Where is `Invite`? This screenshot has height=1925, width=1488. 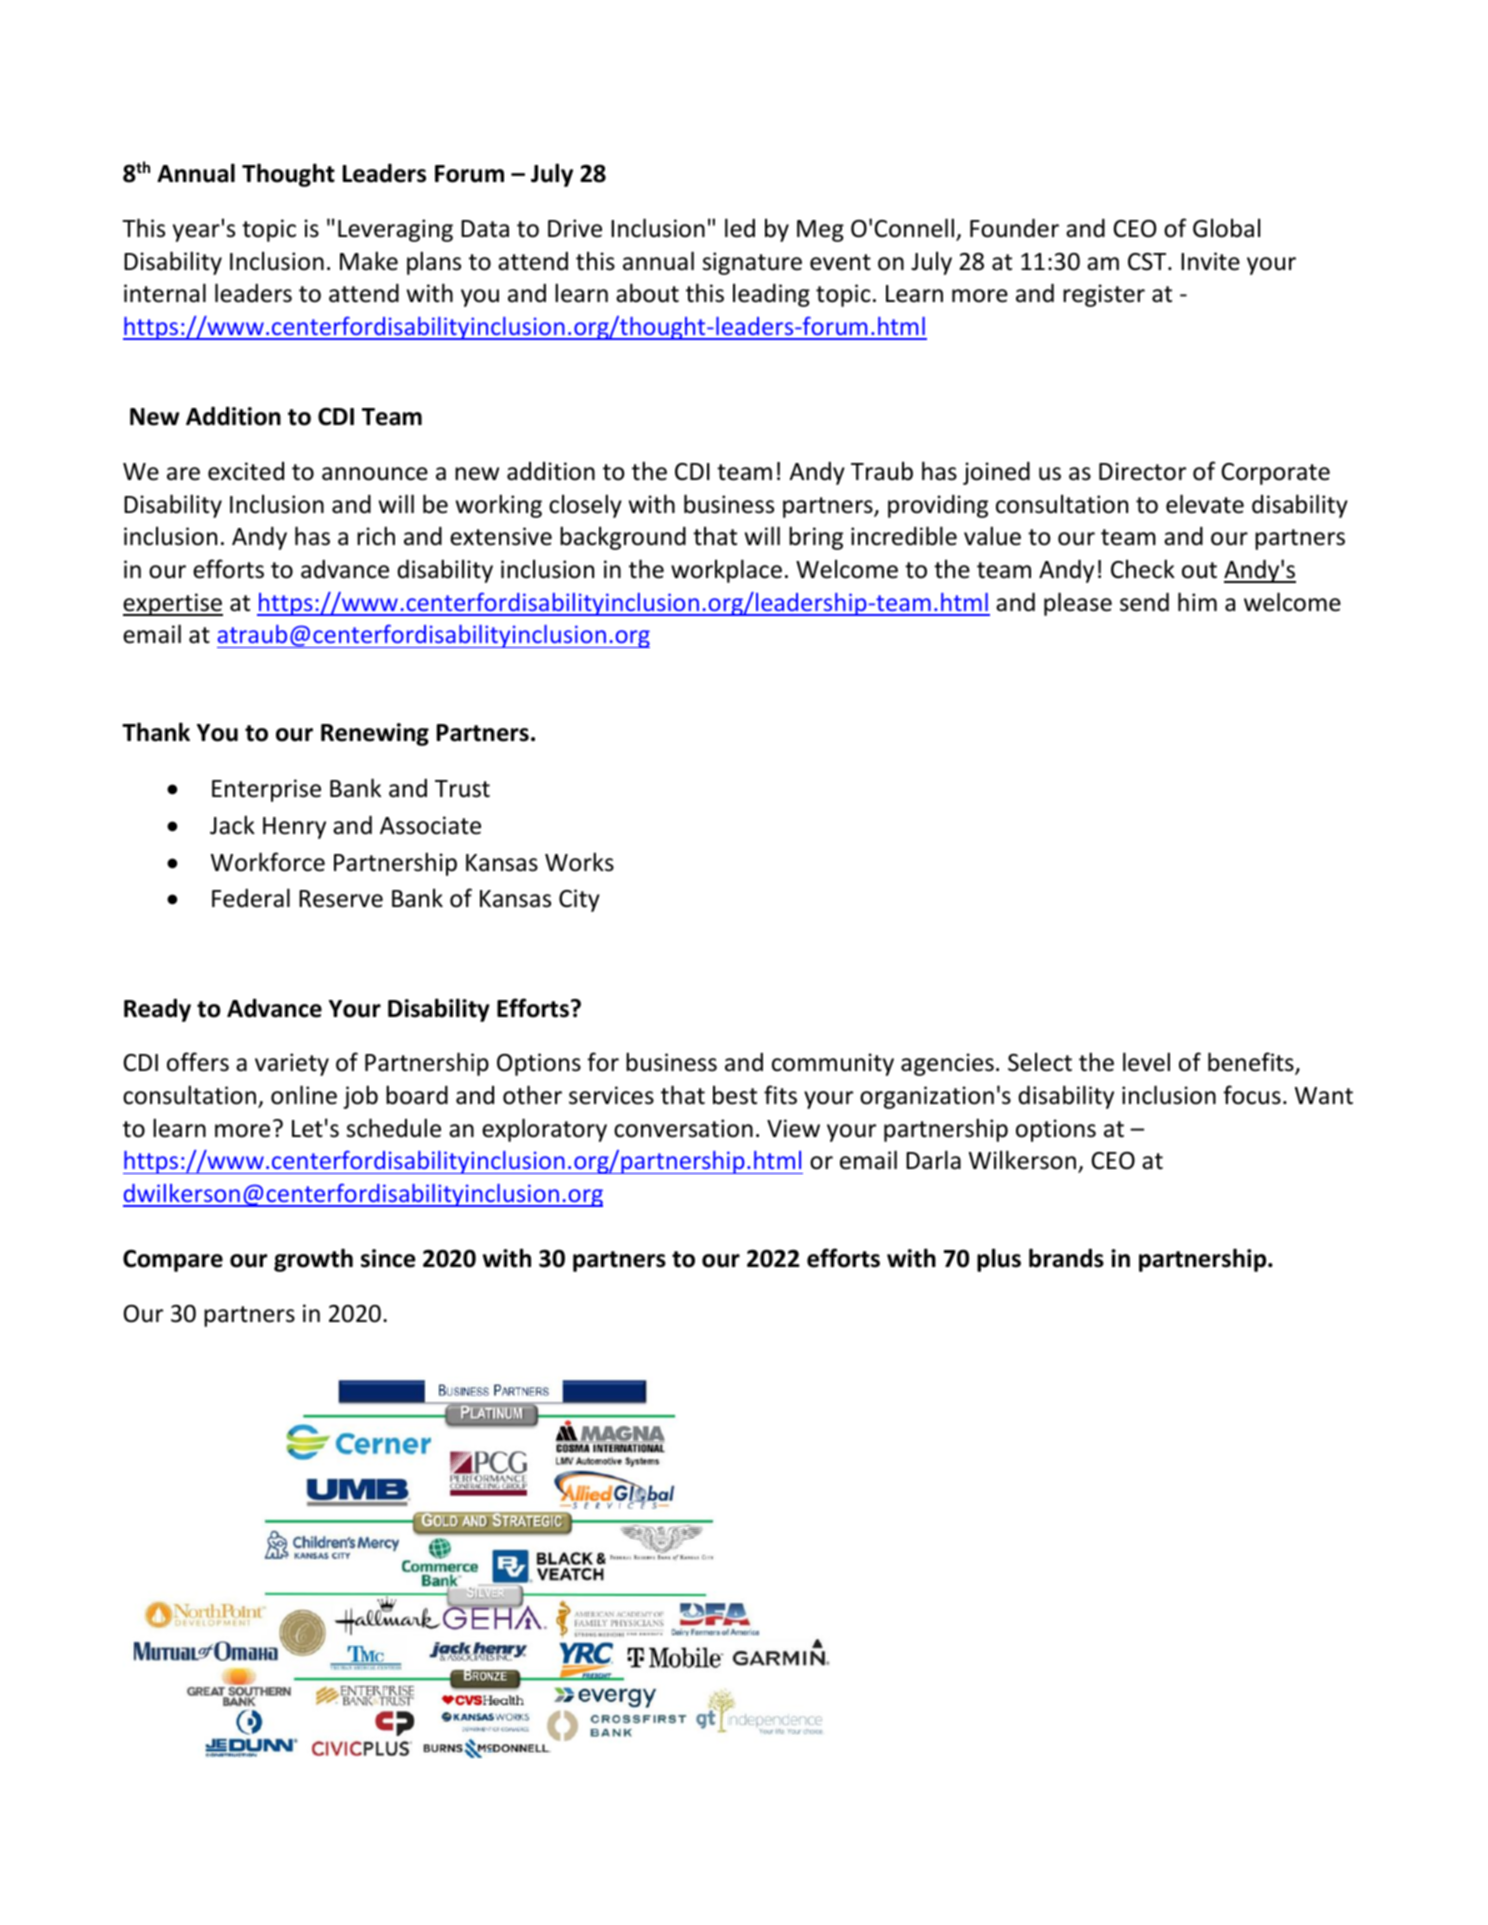 Invite is located at coordinates (1210, 261).
